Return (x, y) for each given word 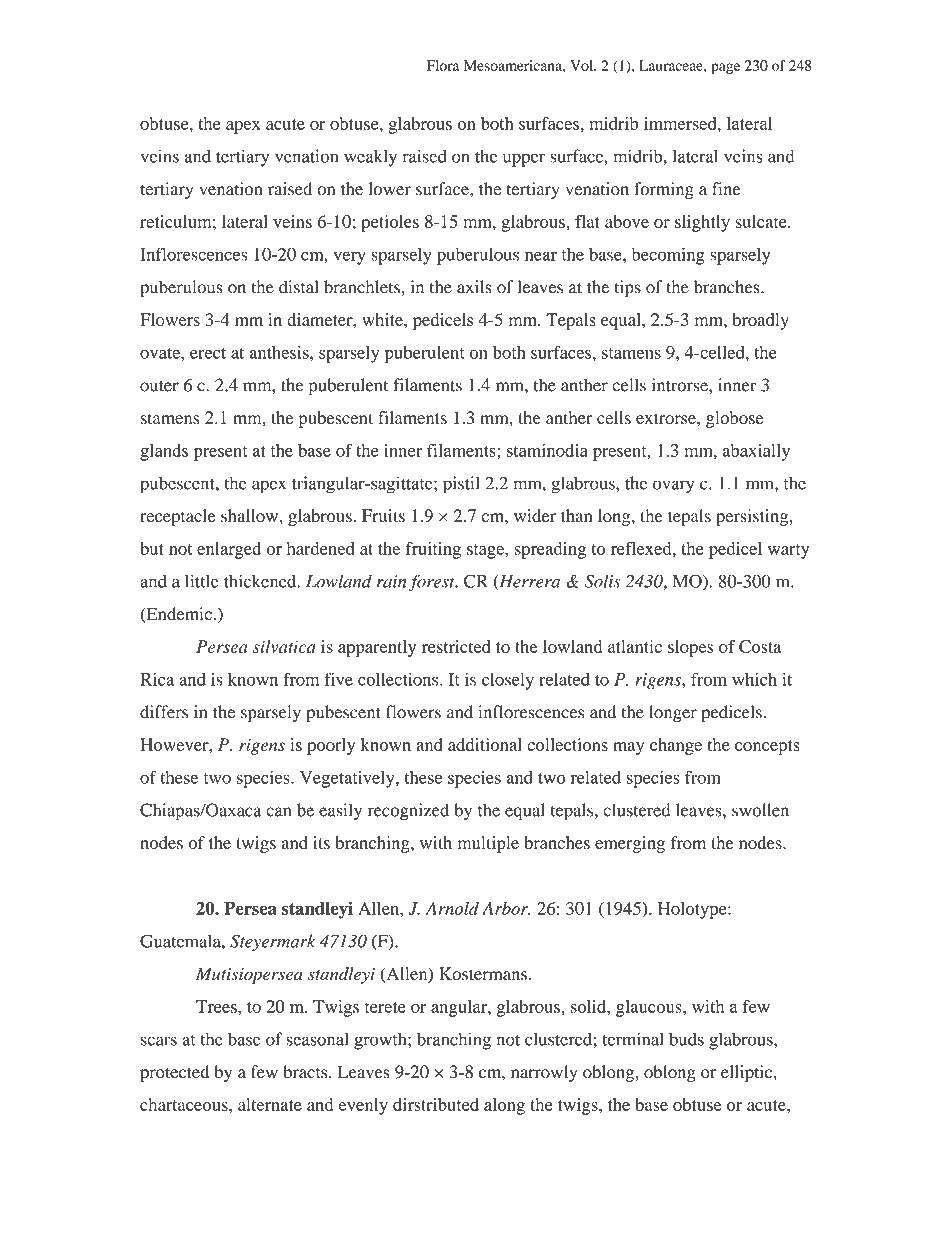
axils (474, 287)
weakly (370, 158)
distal (298, 287)
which (754, 679)
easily (340, 812)
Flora (443, 65)
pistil (461, 485)
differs (164, 712)
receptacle (178, 517)
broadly (761, 321)
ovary (674, 487)
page (725, 68)
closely (508, 681)
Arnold (452, 908)
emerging (630, 844)
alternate (270, 1104)
